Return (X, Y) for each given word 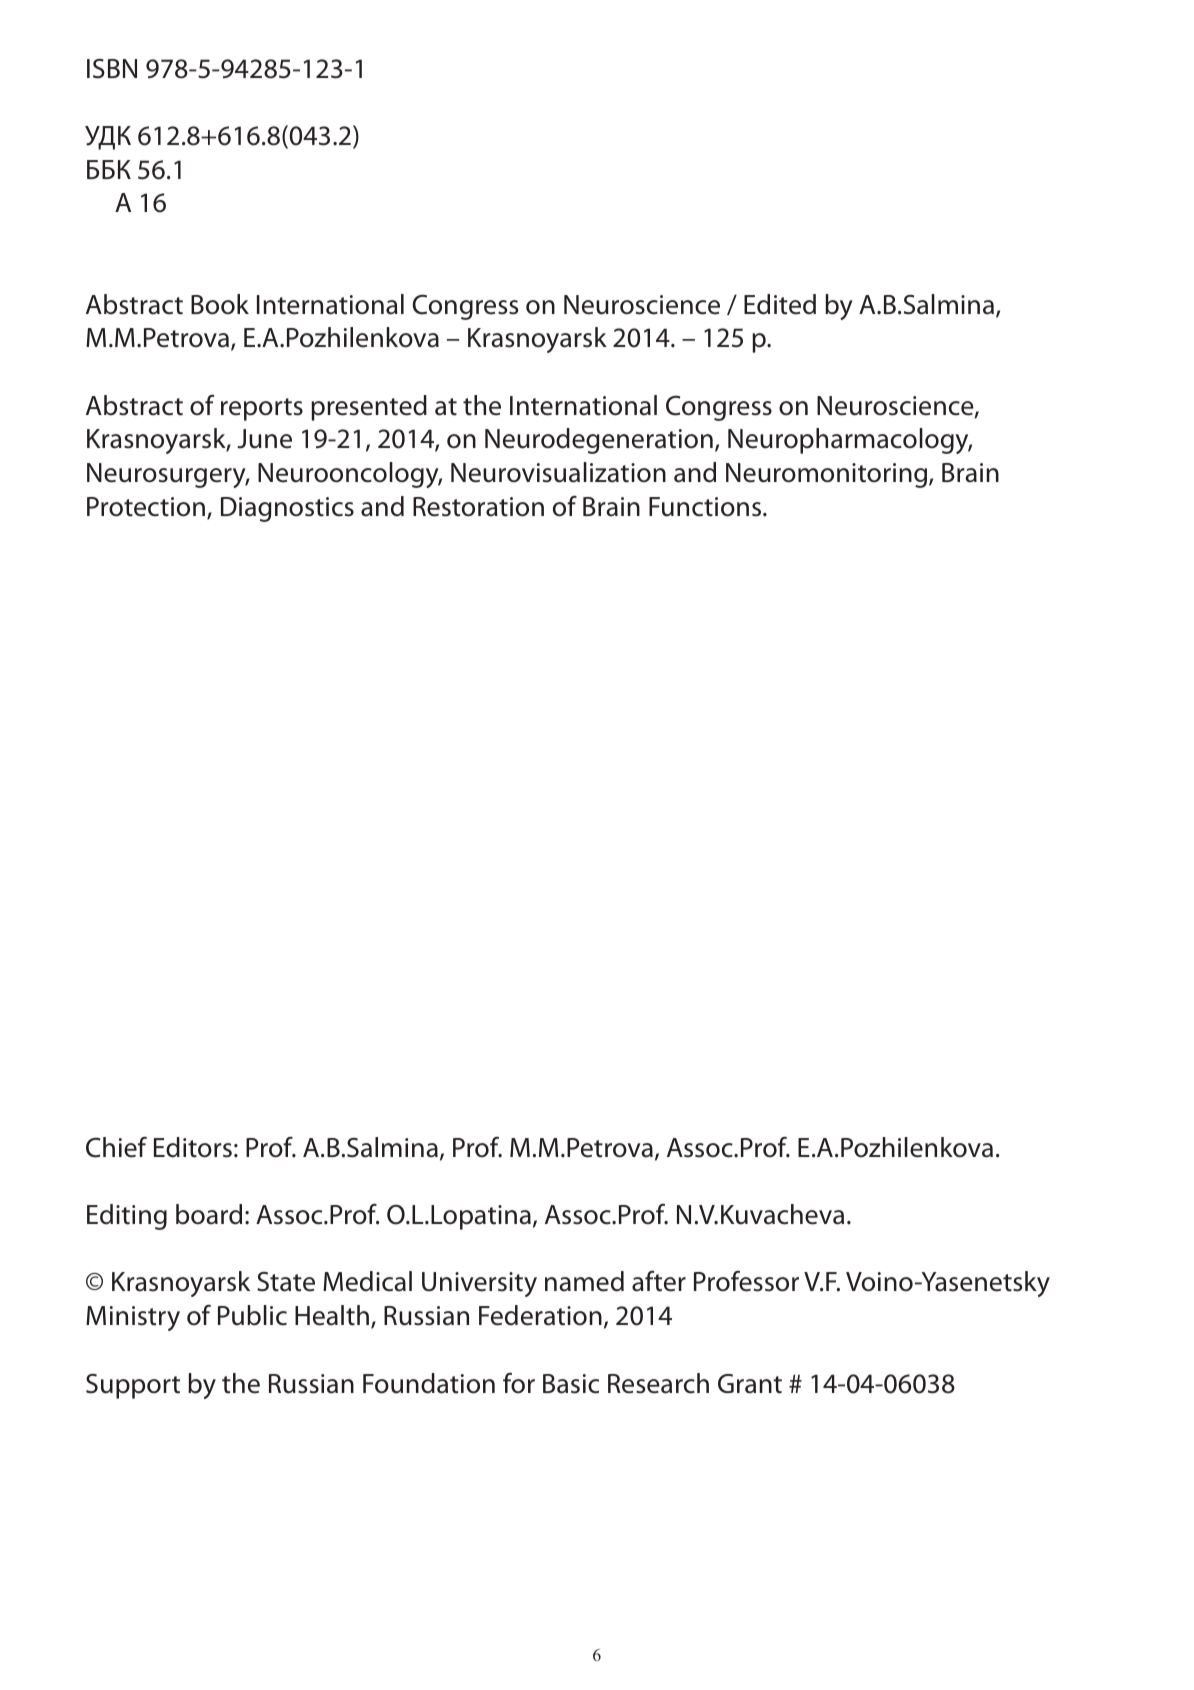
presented (369, 408)
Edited (780, 304)
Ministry (133, 1318)
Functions (706, 507)
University (479, 1284)
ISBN (112, 69)
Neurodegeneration (599, 441)
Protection (146, 507)
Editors (193, 1147)
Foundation (429, 1383)
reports (262, 409)
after (659, 1281)
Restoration (478, 507)
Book (220, 304)
